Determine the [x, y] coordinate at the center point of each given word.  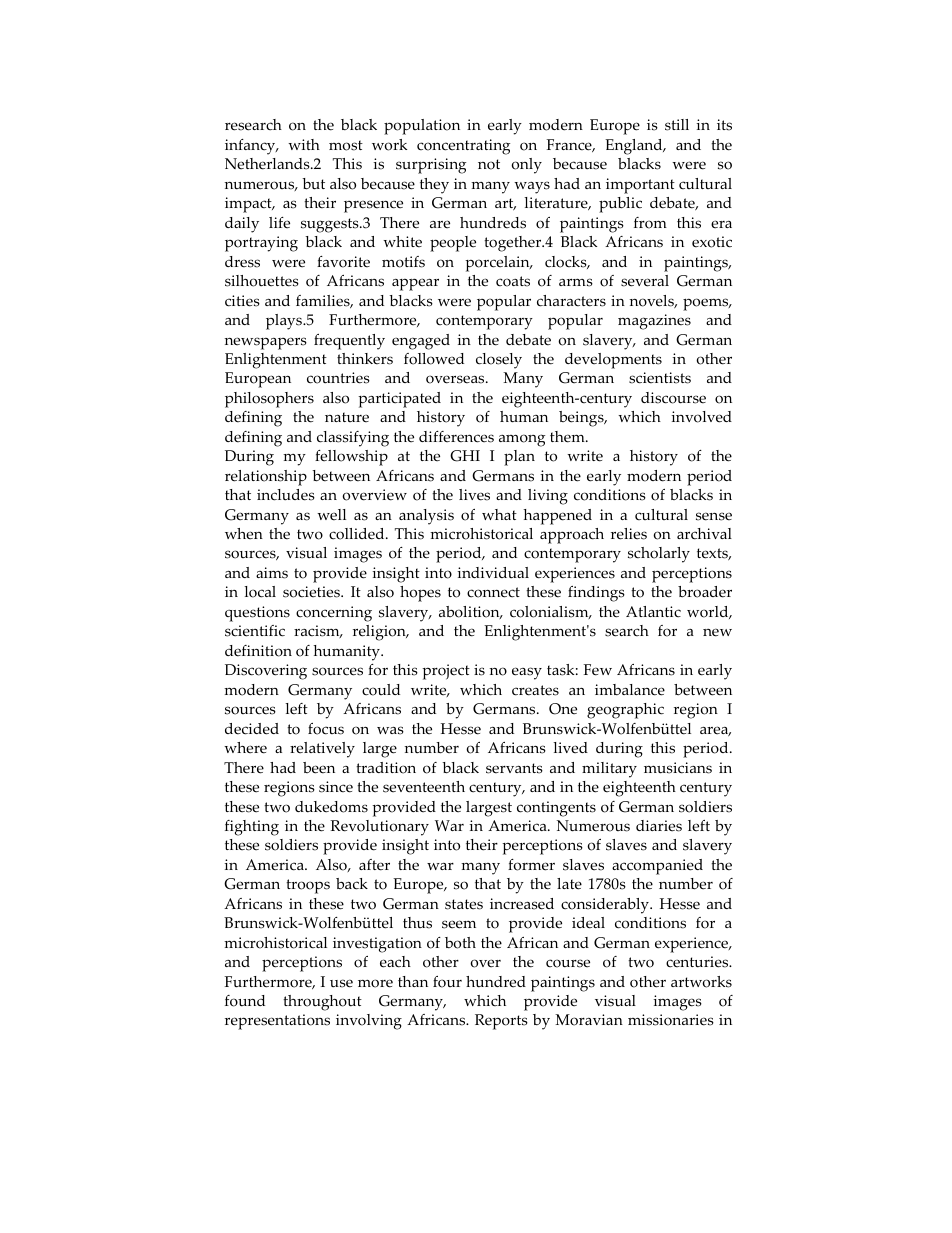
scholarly [659, 555]
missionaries [671, 1020]
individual [493, 573]
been [319, 768]
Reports [501, 1022]
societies [312, 592]
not [489, 164]
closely [499, 361]
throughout [322, 1003]
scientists [660, 378]
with [304, 144]
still [677, 125]
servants [514, 768]
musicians [678, 768]
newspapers [266, 343]
